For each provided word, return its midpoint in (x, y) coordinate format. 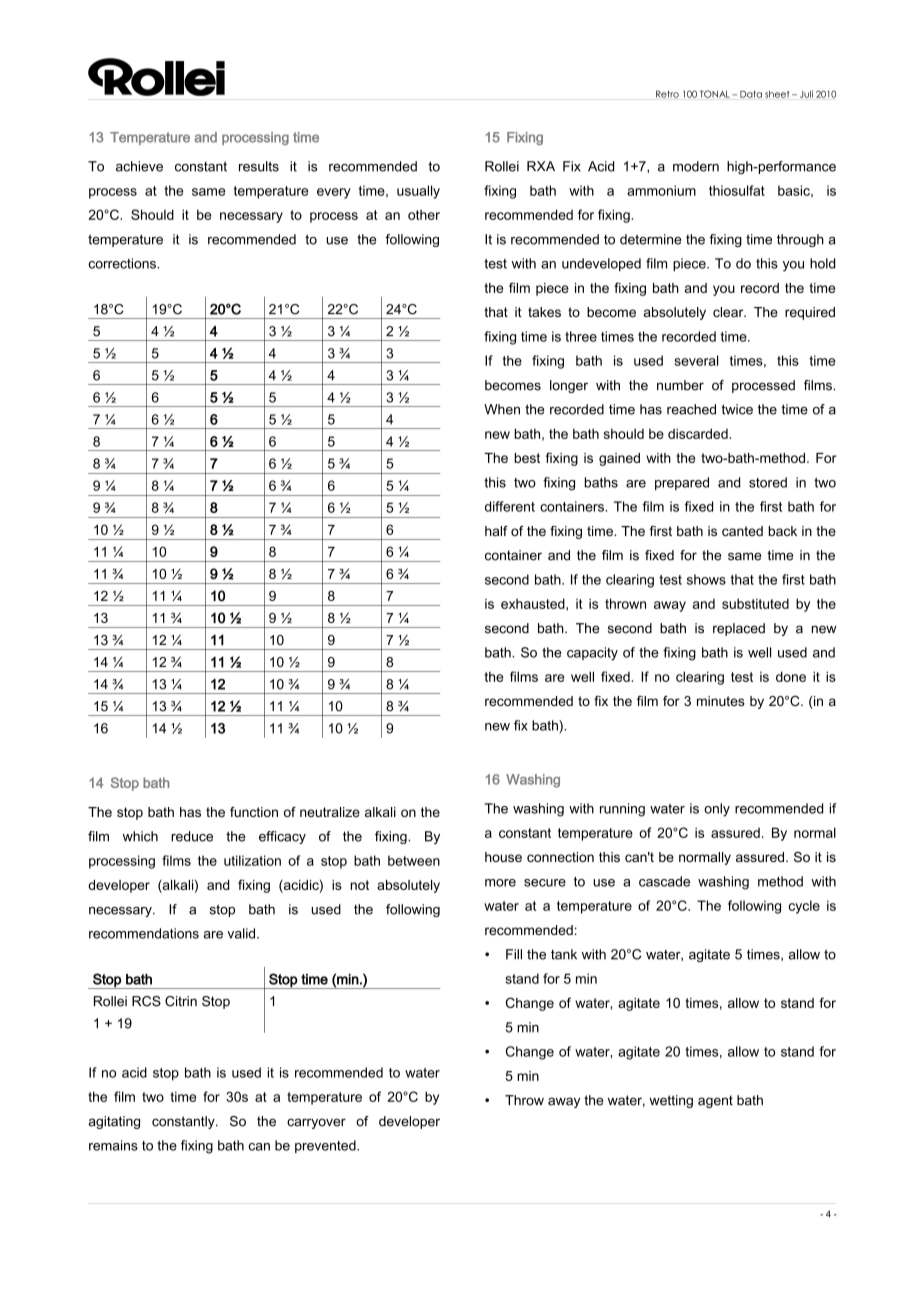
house (503, 857)
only (717, 810)
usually (418, 192)
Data (751, 94)
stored (768, 482)
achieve (139, 166)
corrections (123, 263)
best (527, 458)
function (254, 812)
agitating (114, 1122)
